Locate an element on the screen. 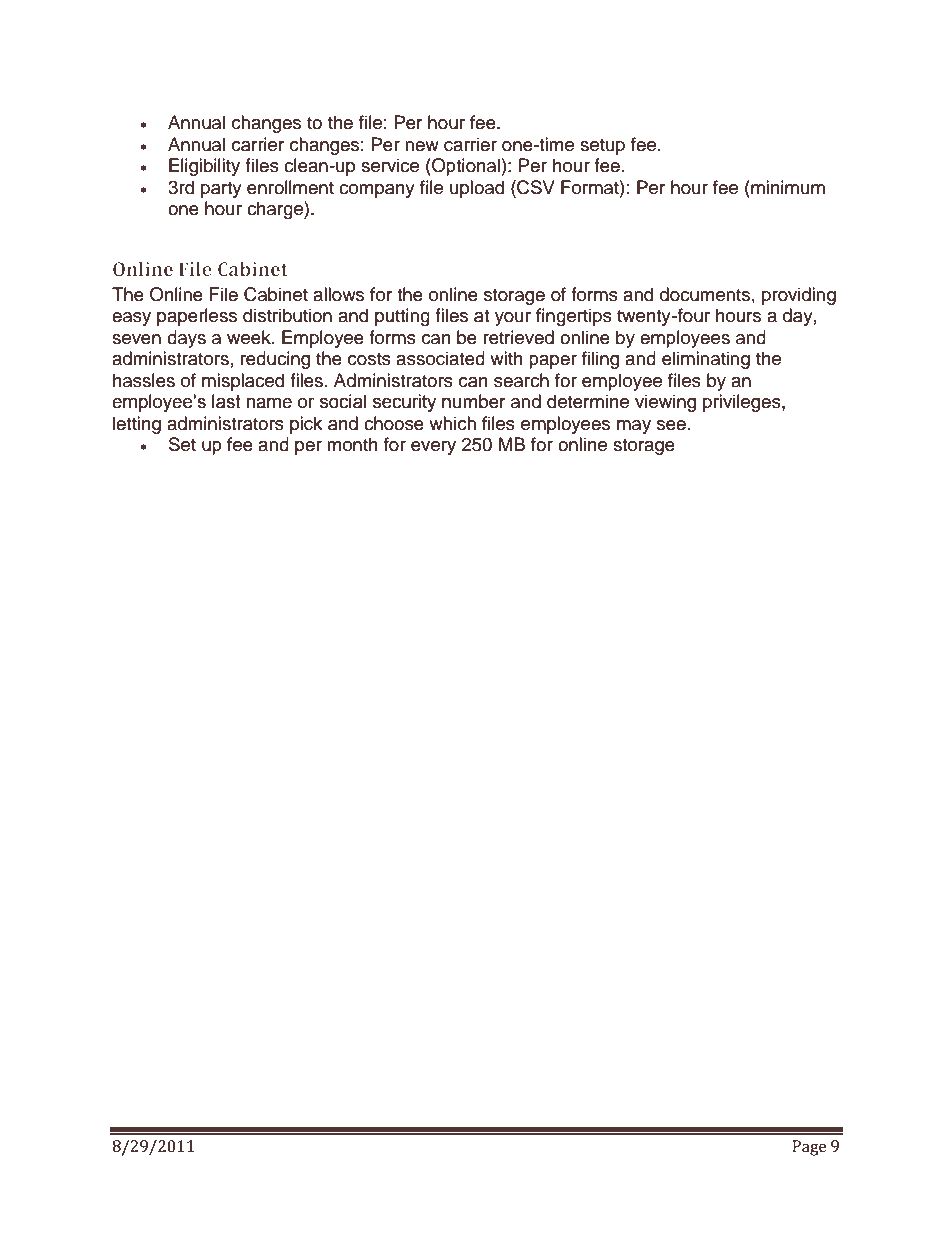 The image size is (952, 1233). Optional is located at coordinates (466, 167).
